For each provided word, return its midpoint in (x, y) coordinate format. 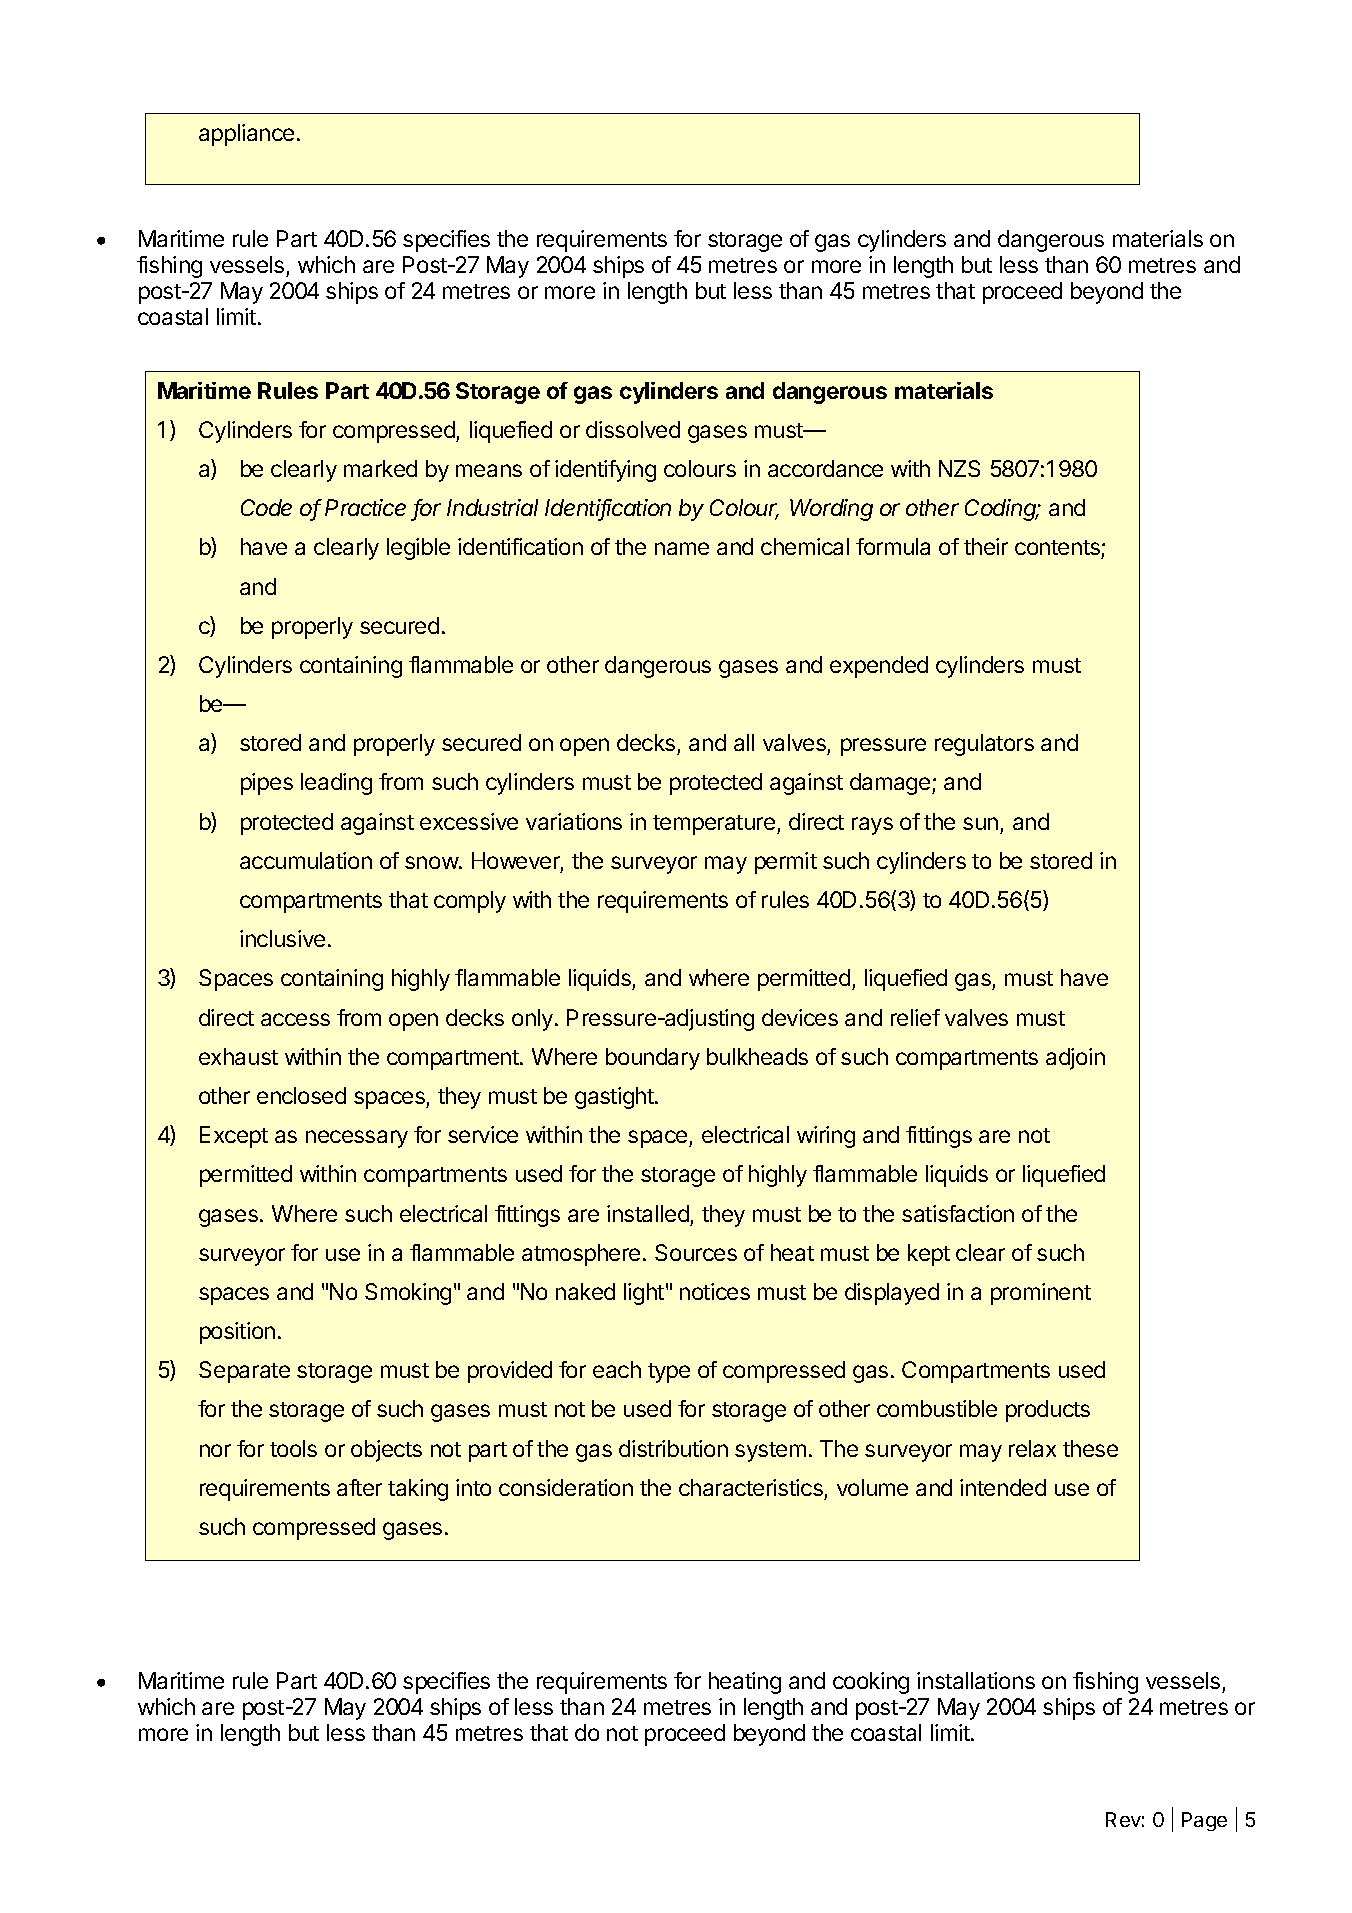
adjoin (1075, 1059)
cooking (871, 1683)
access (295, 1019)
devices (800, 1017)
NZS (959, 468)
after (359, 1487)
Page (1204, 1821)
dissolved (633, 429)
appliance (246, 135)
